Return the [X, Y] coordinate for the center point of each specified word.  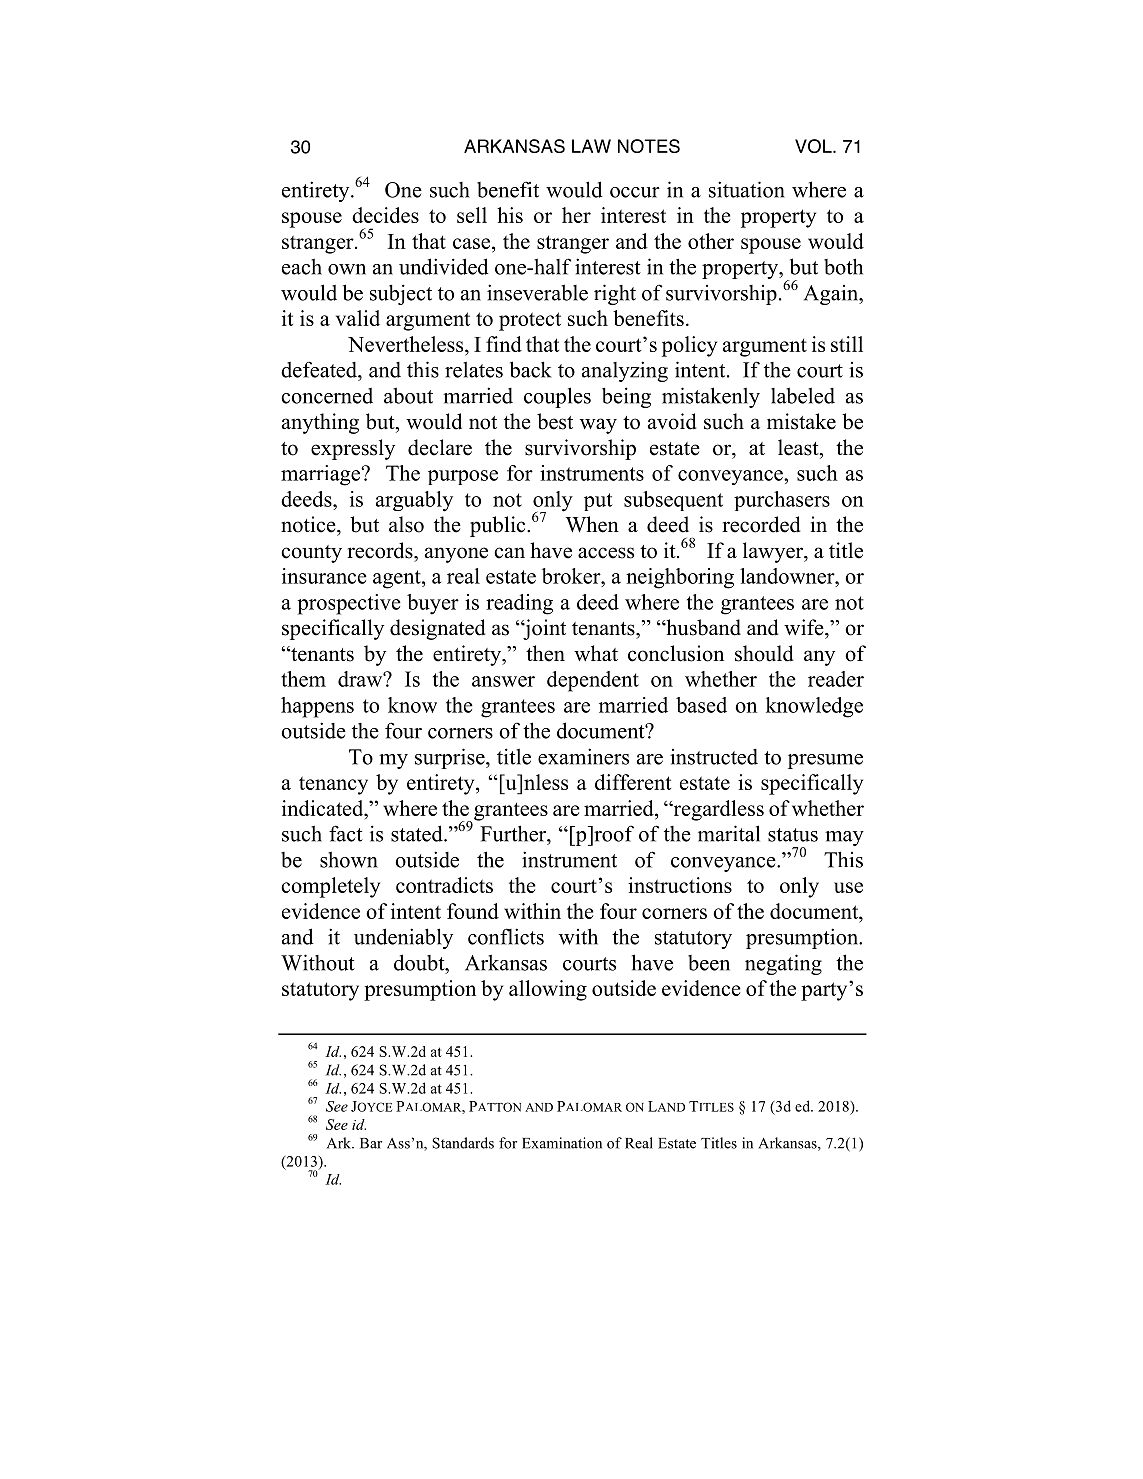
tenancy [333, 785]
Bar [371, 1143]
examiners [583, 756]
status [793, 835]
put [598, 502]
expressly [353, 449]
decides [385, 215]
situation [747, 189]
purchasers [782, 501]
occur [635, 192]
